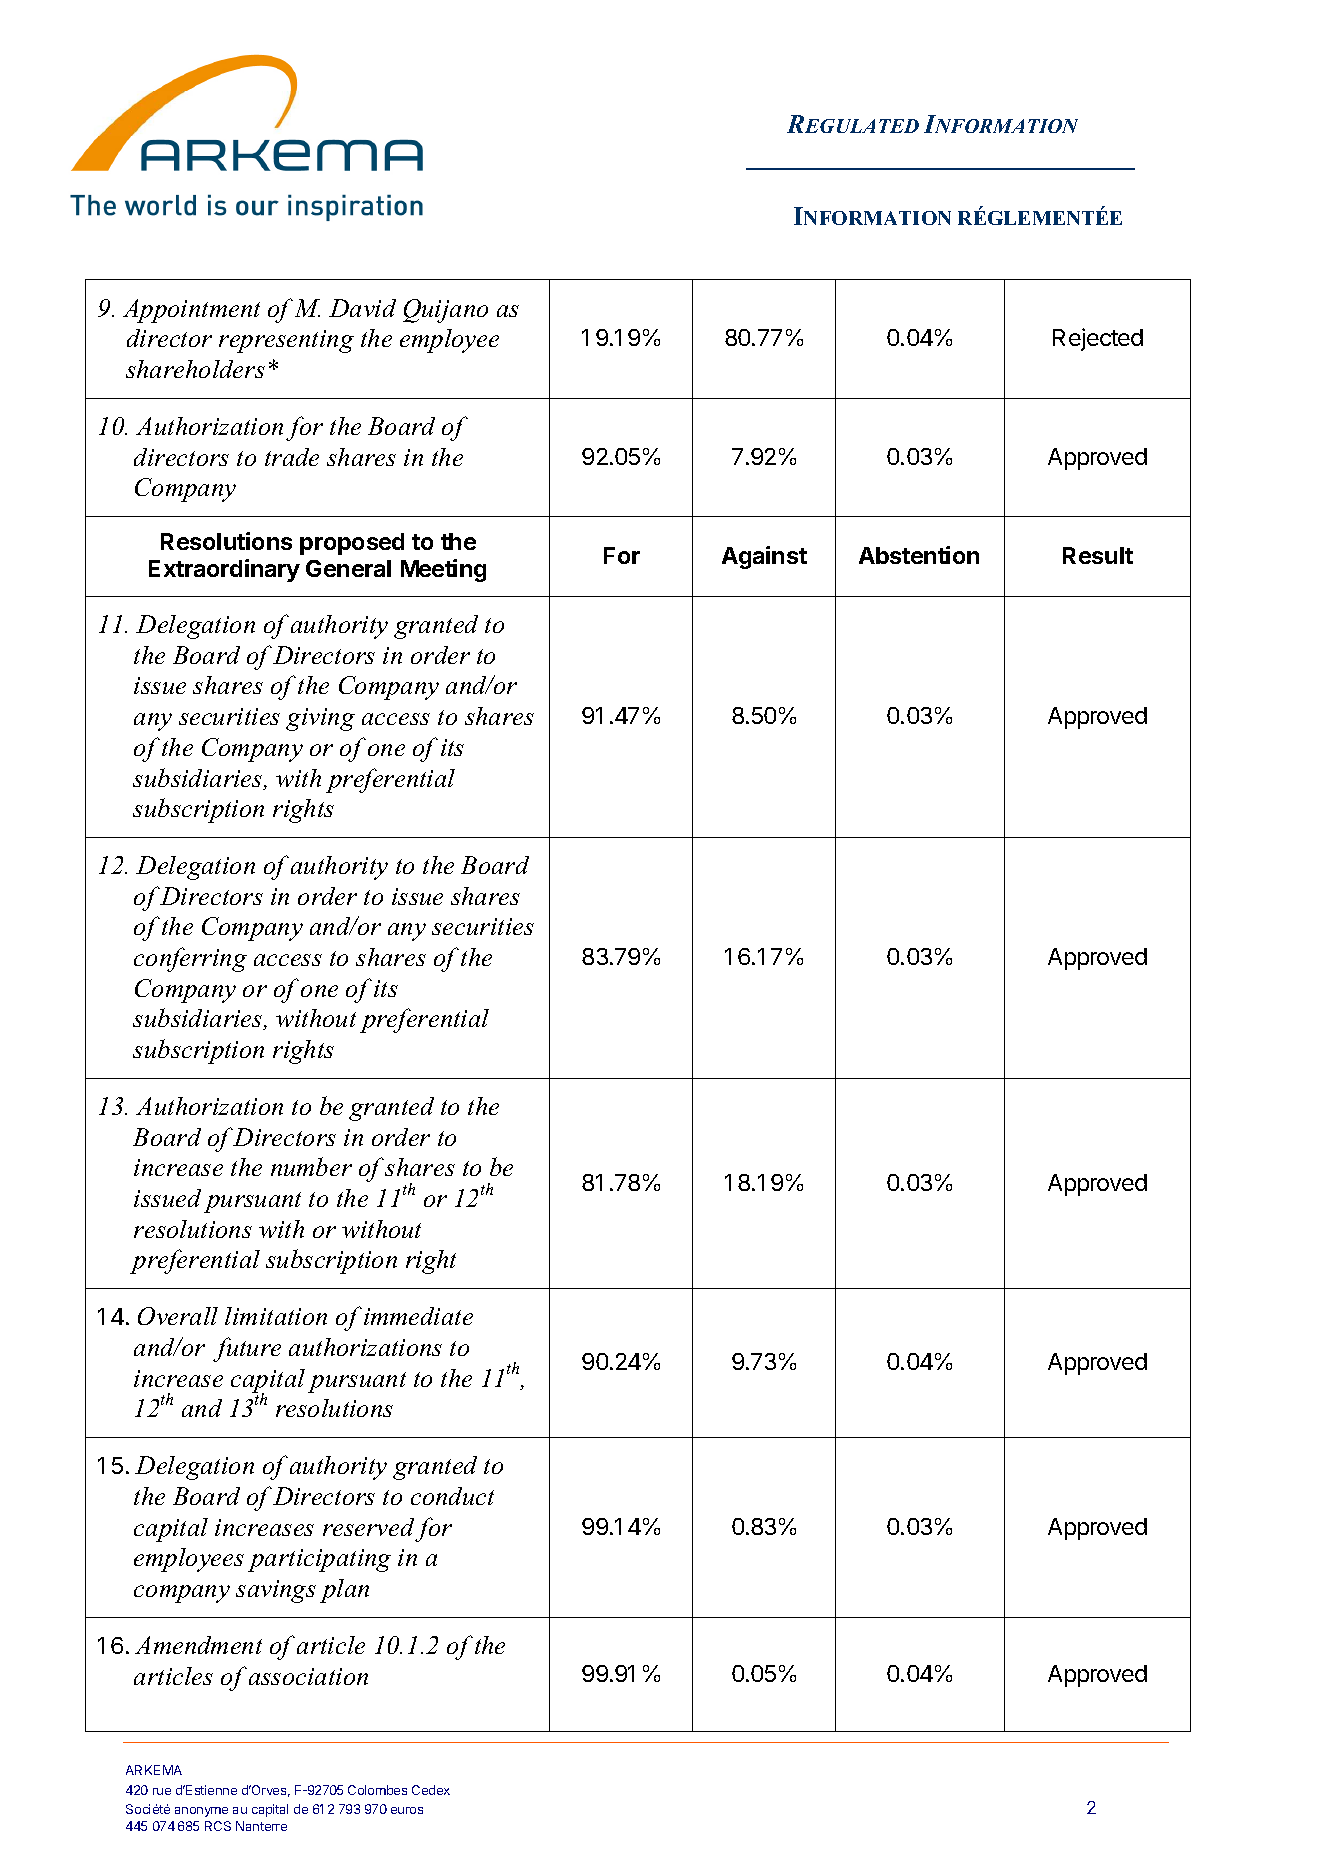 This image has height=1872, width=1323. Describe the element at coordinates (362, 308) in the image. I see `David` at that location.
